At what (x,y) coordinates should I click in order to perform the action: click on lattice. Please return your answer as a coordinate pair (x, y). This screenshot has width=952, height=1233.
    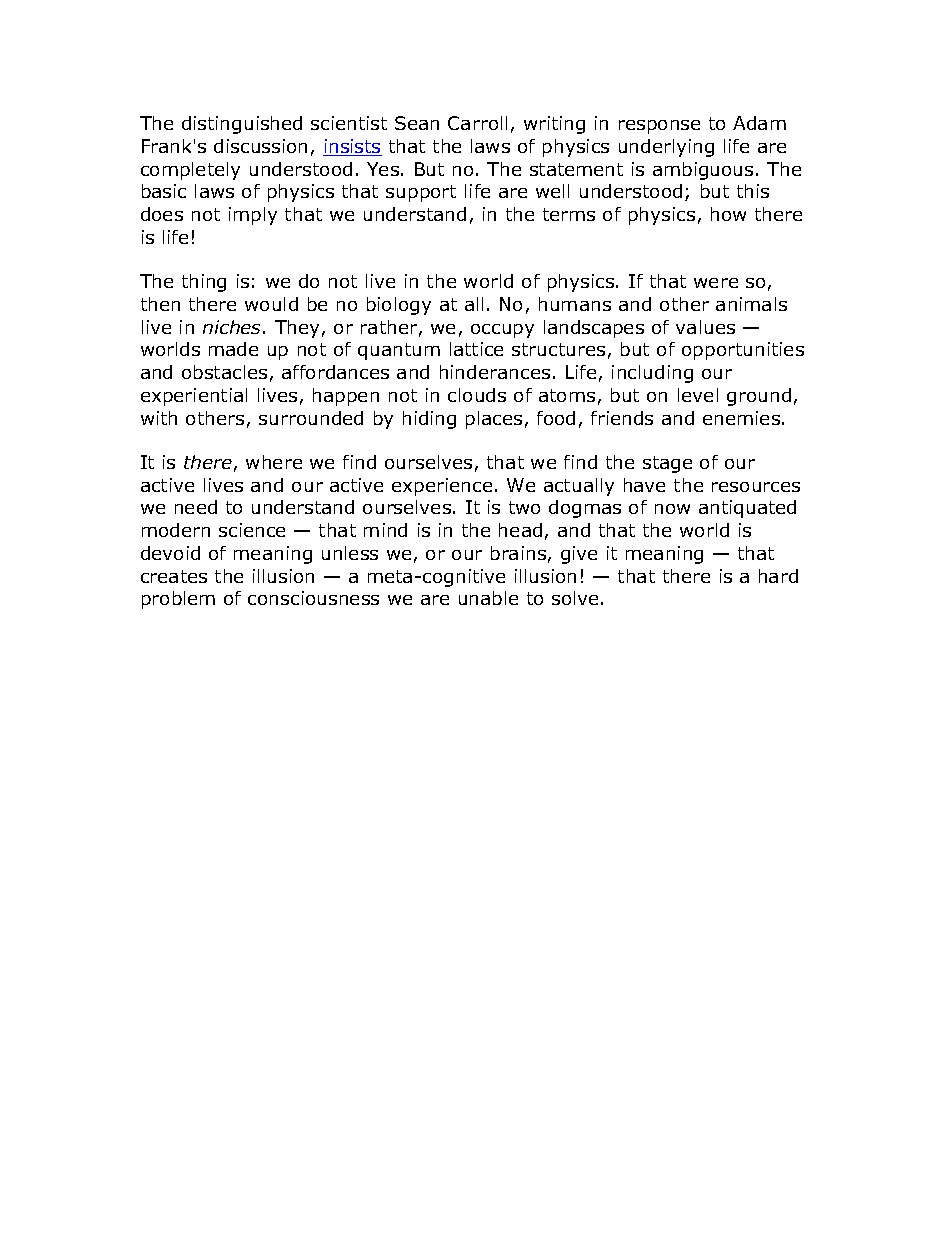
    Looking at the image, I should click on (476, 349).
